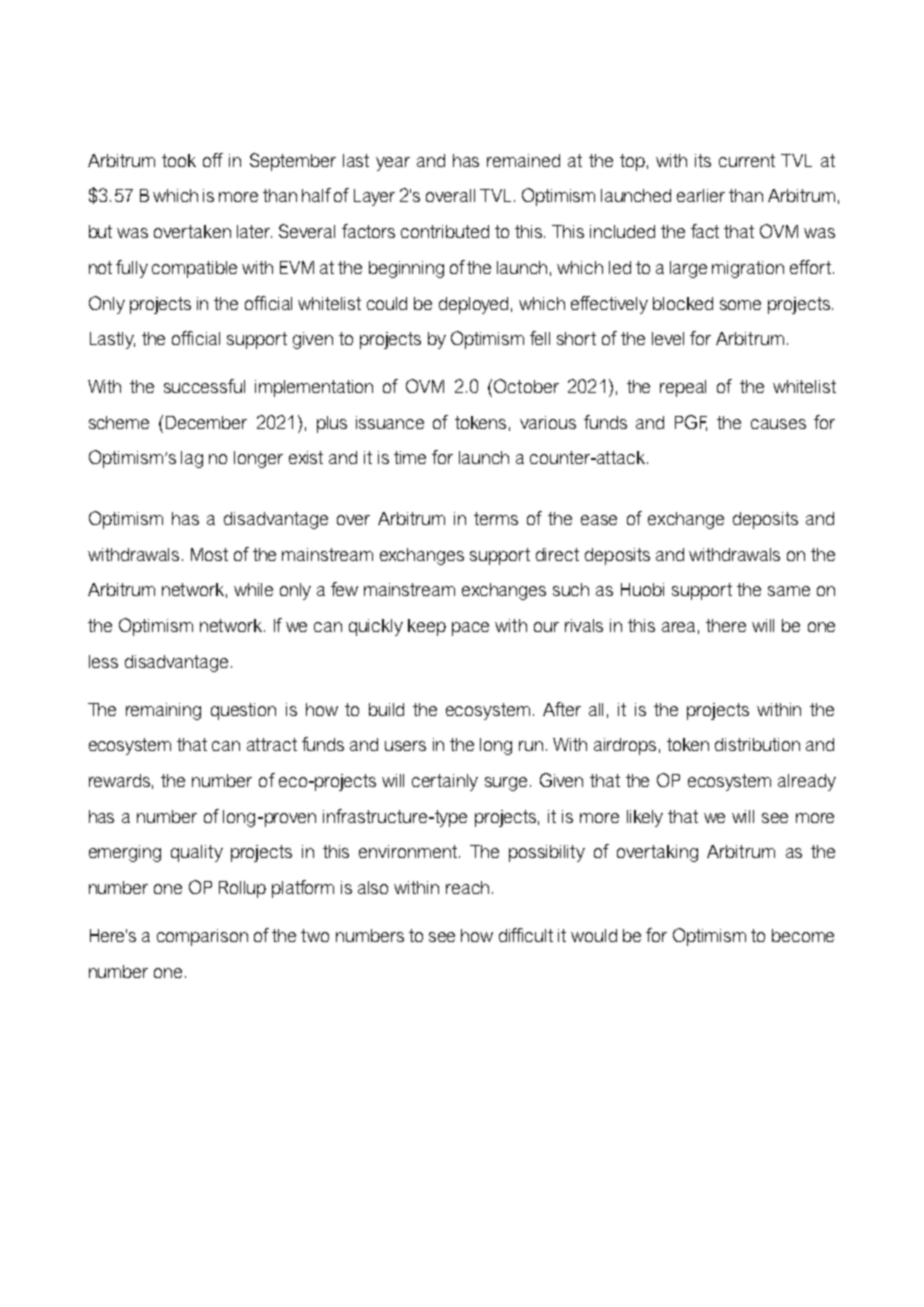  Describe the element at coordinates (701, 195) in the screenshot. I see `earlier` at that location.
